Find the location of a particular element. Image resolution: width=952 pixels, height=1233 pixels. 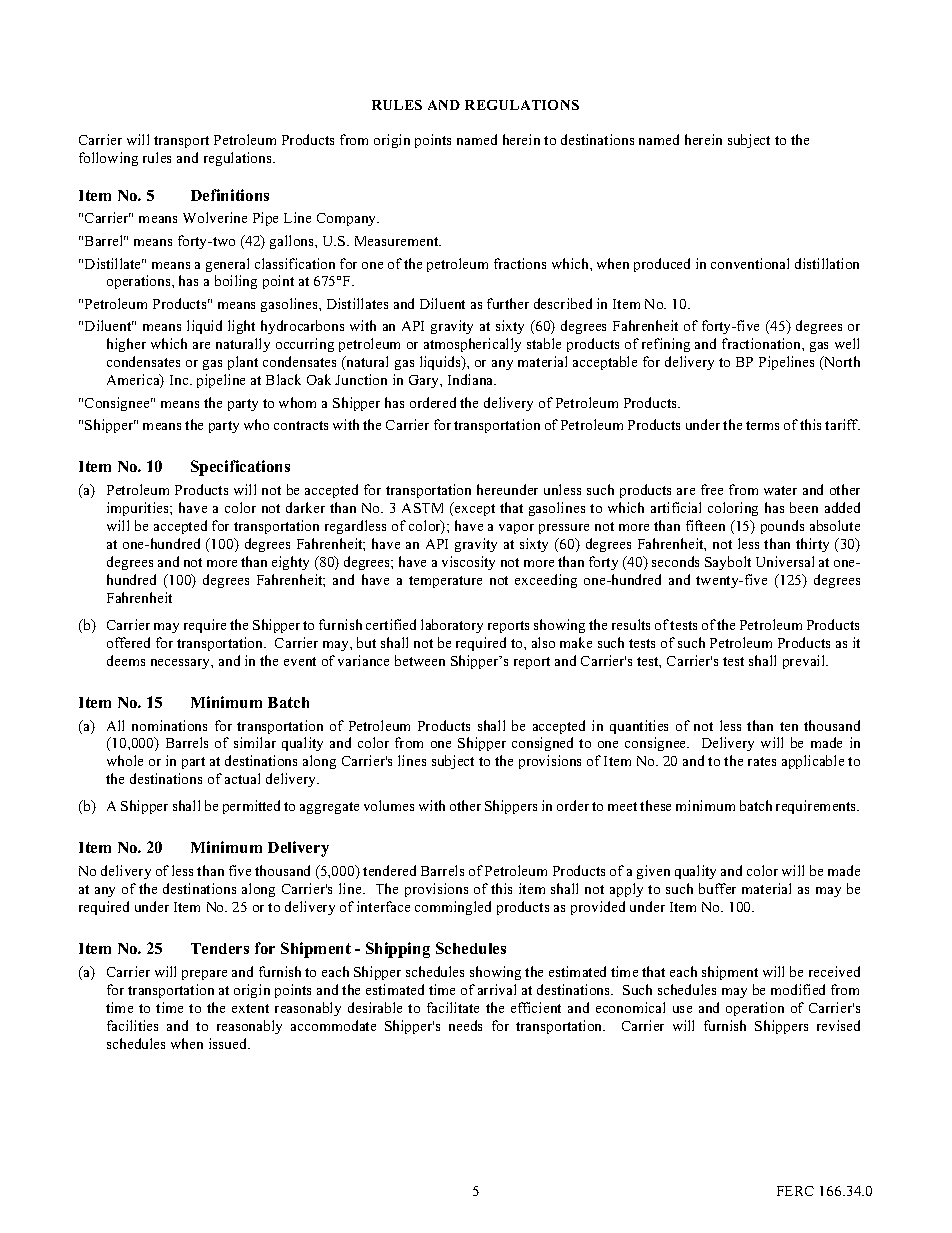

except is located at coordinates (474, 509).
